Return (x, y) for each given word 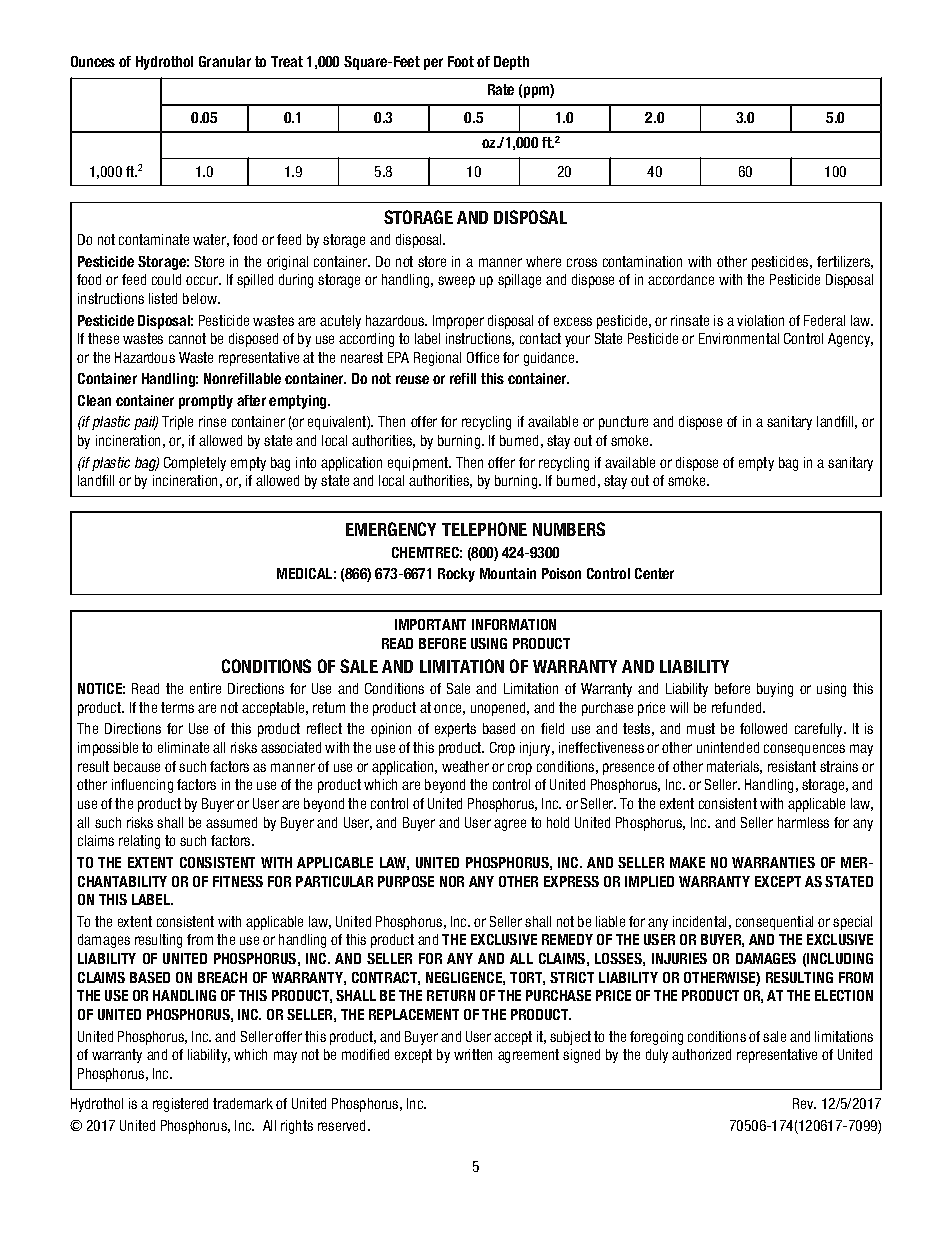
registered (180, 1105)
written (473, 1054)
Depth (511, 63)
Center (654, 573)
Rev (804, 1103)
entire (205, 688)
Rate (501, 89)
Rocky (456, 575)
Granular (225, 61)
